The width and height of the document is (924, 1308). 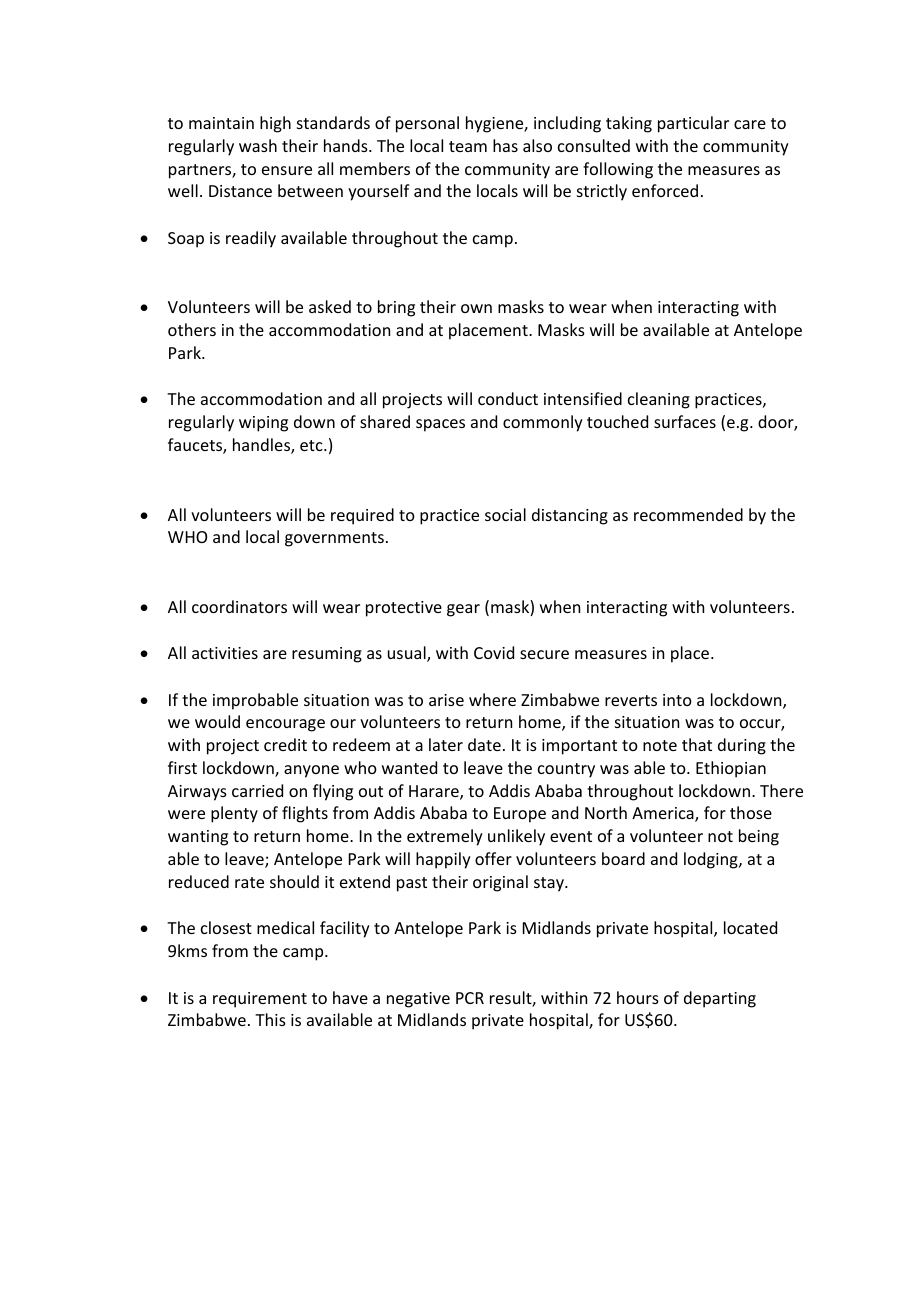 What do you see at coordinates (720, 999) in the document?
I see `departing` at bounding box center [720, 999].
